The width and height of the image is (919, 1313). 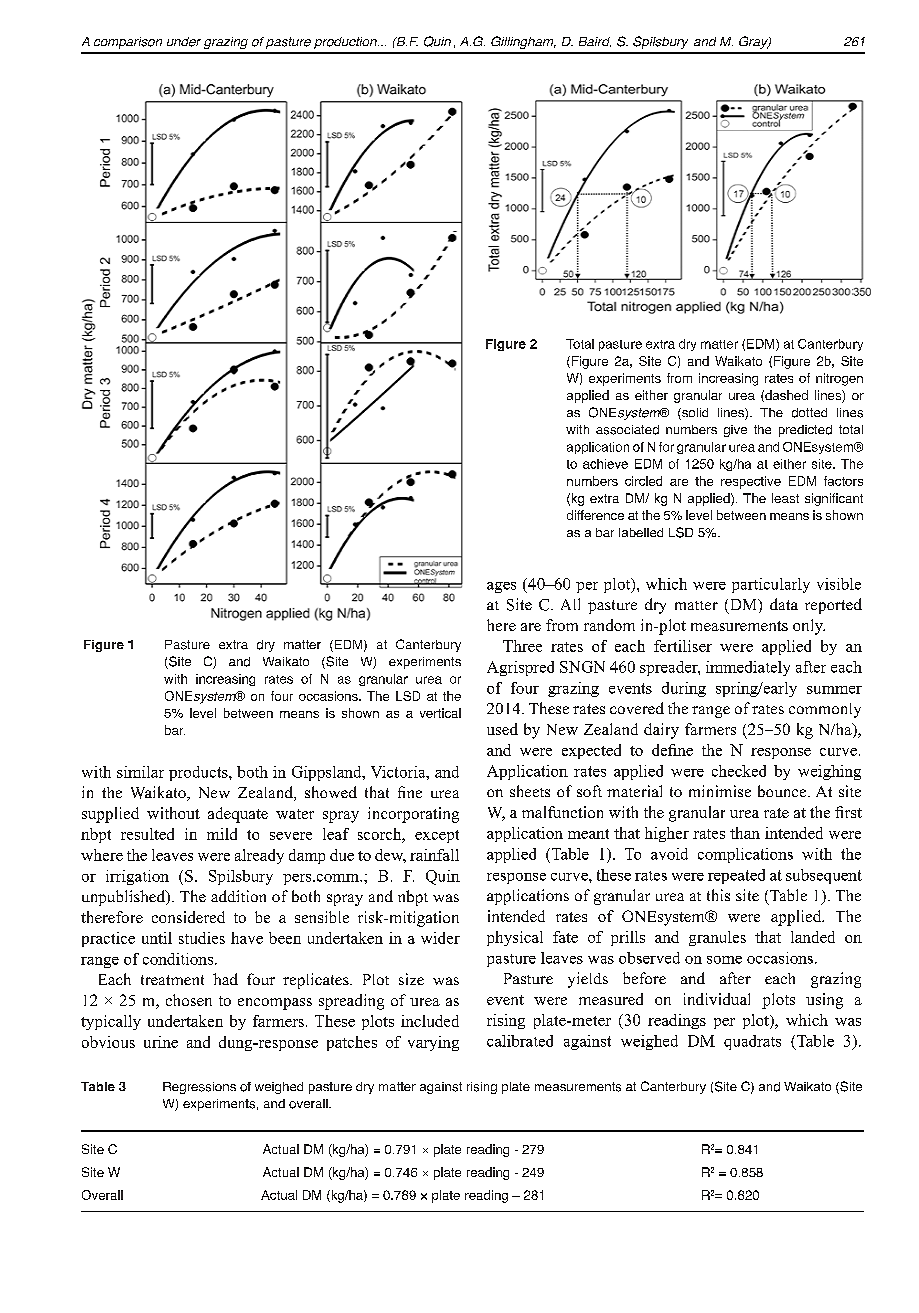 I want to click on products, so click(x=199, y=773).
